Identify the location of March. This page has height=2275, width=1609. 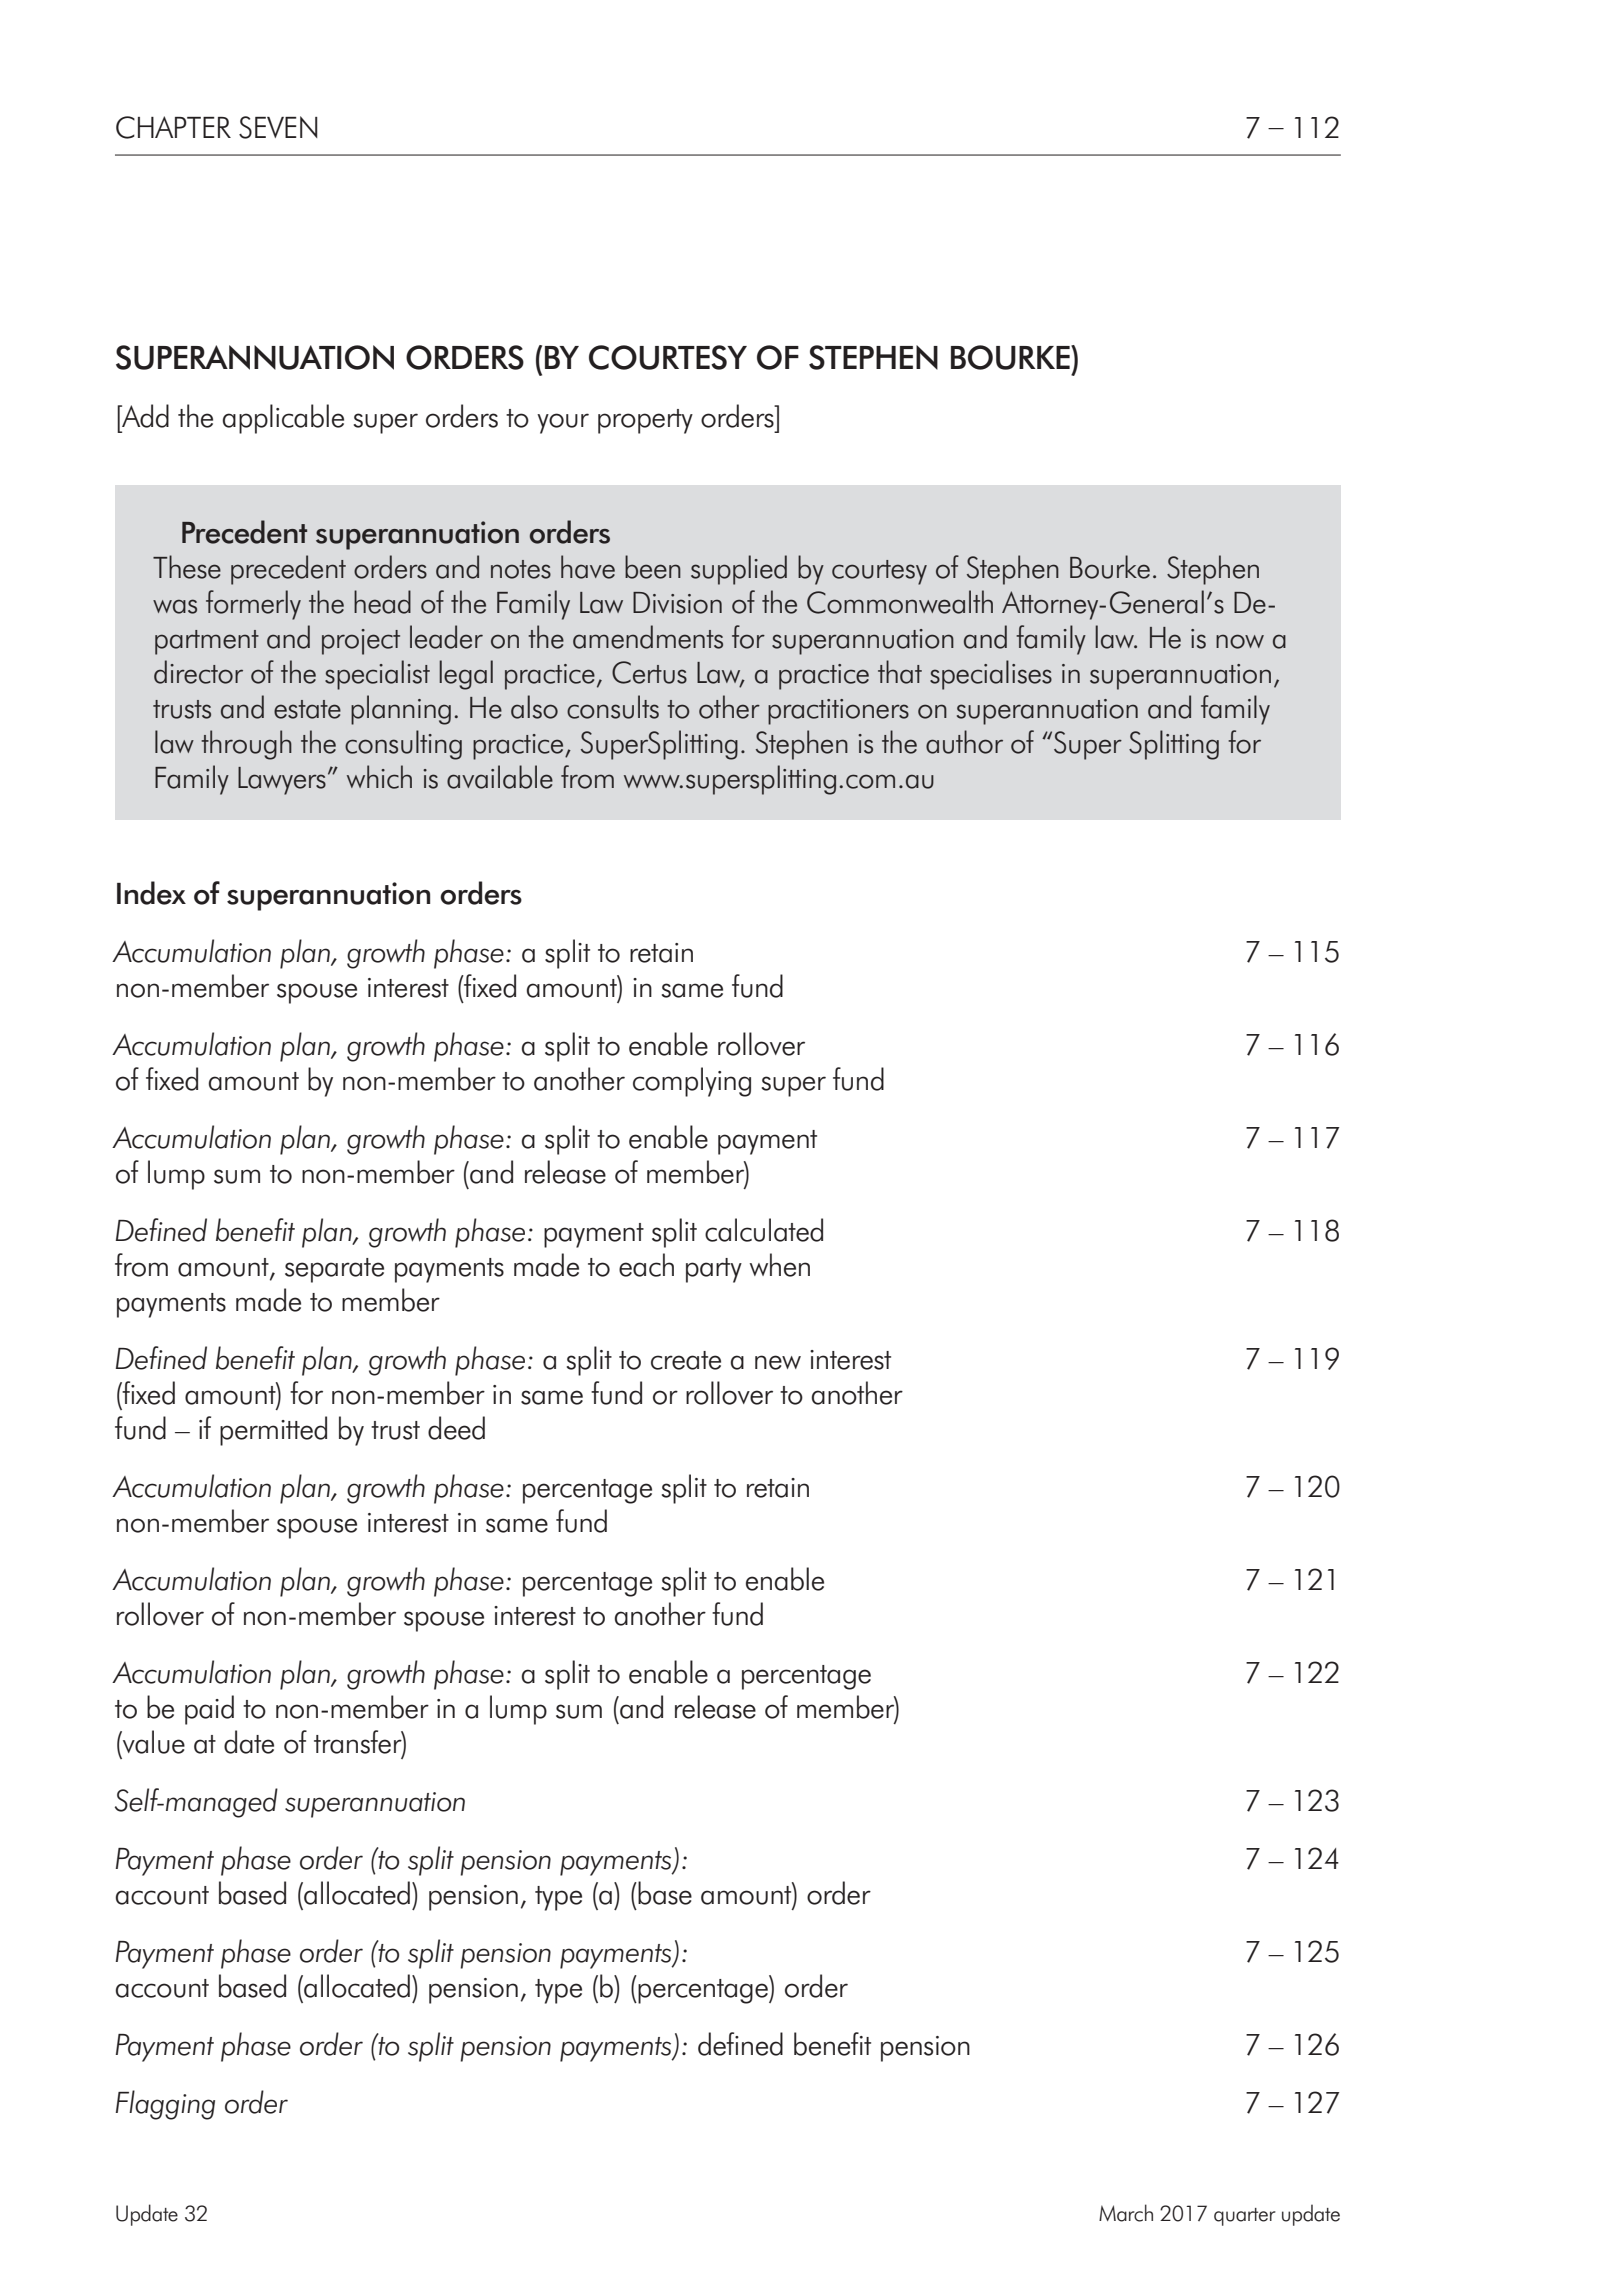
(1126, 2213).
